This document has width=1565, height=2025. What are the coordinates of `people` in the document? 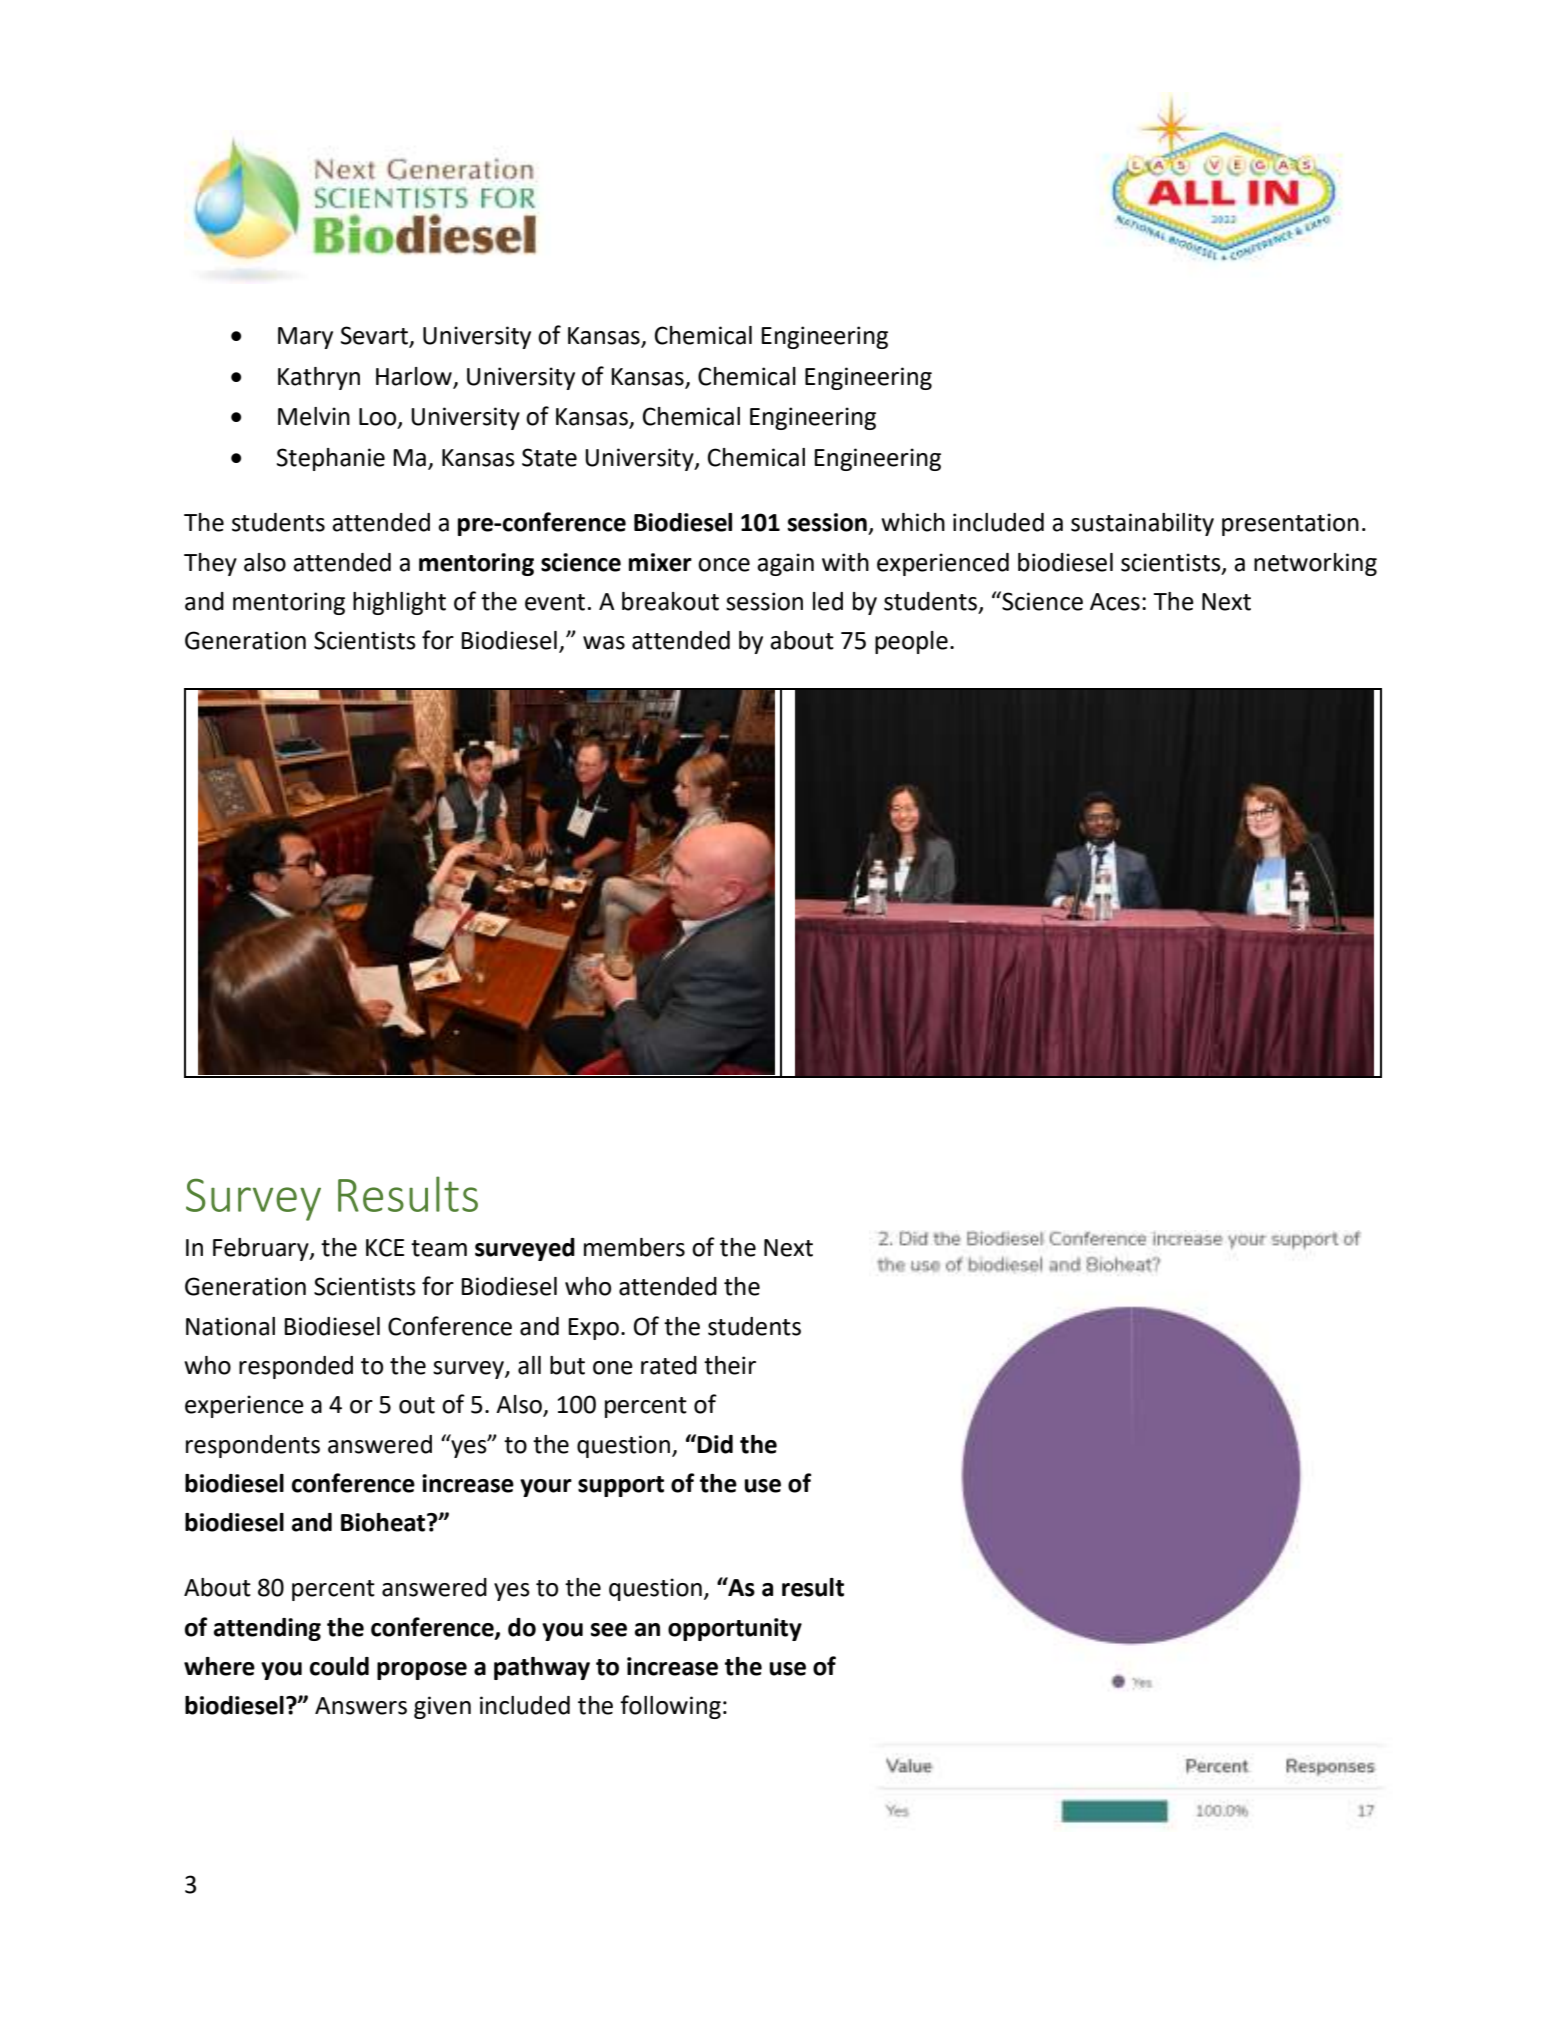 It's located at (911, 642).
